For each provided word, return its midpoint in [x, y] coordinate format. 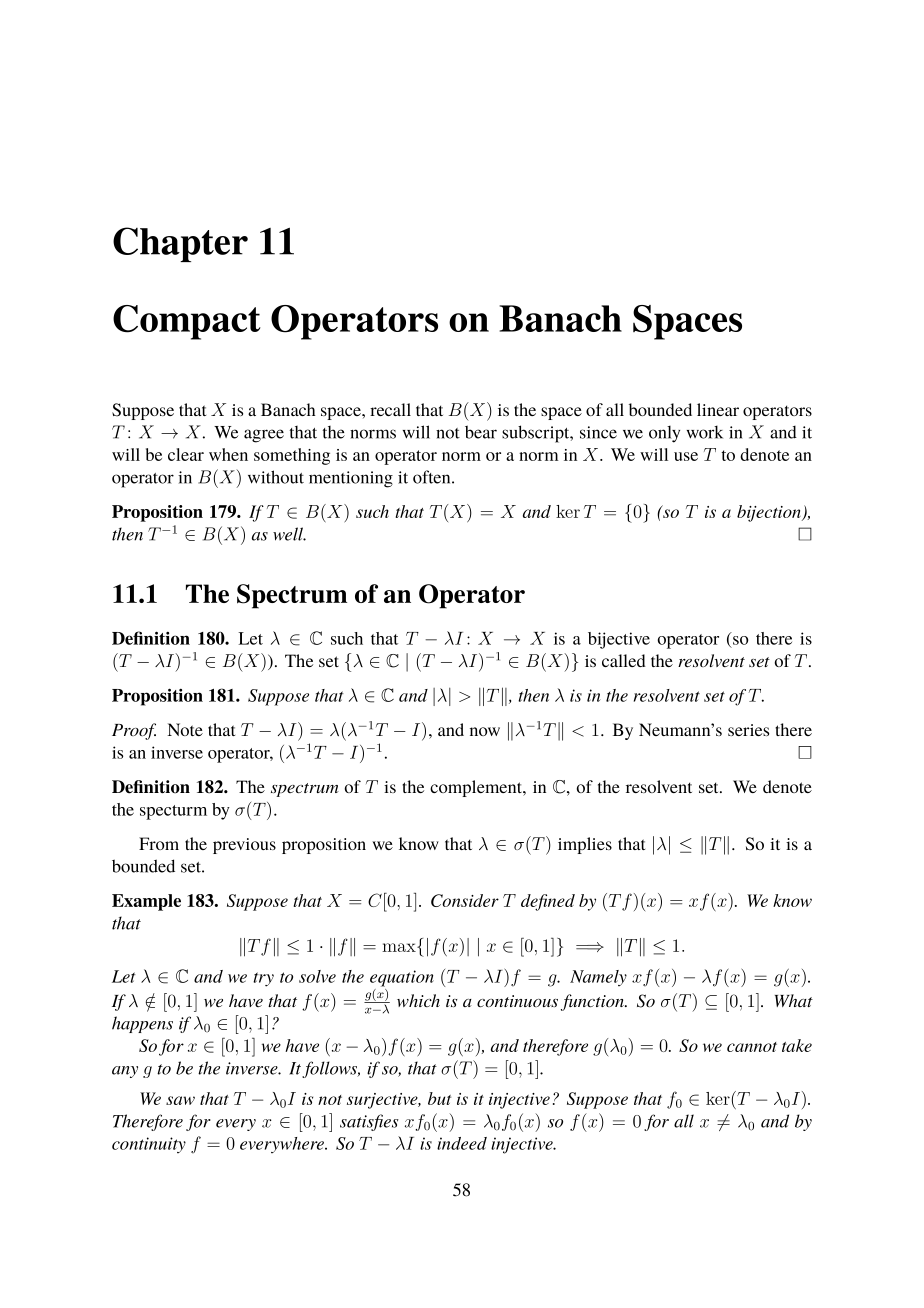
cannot [752, 1047]
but [439, 1098]
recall [390, 409]
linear [718, 409]
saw [180, 1100]
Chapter [180, 244]
